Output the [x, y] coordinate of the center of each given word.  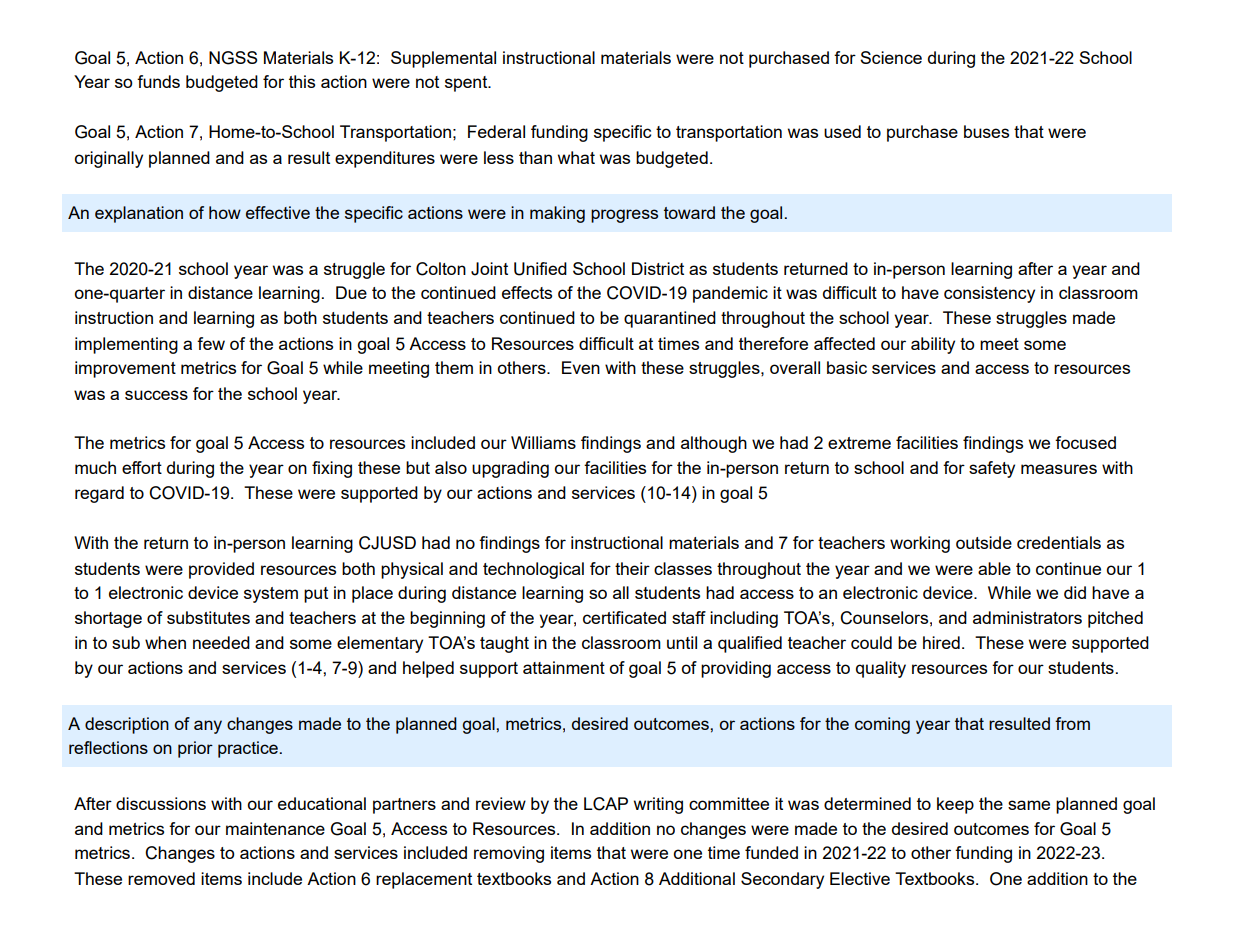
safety [992, 469]
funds [158, 81]
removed [161, 878]
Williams [543, 442]
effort [142, 467]
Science [891, 57]
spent [467, 84]
